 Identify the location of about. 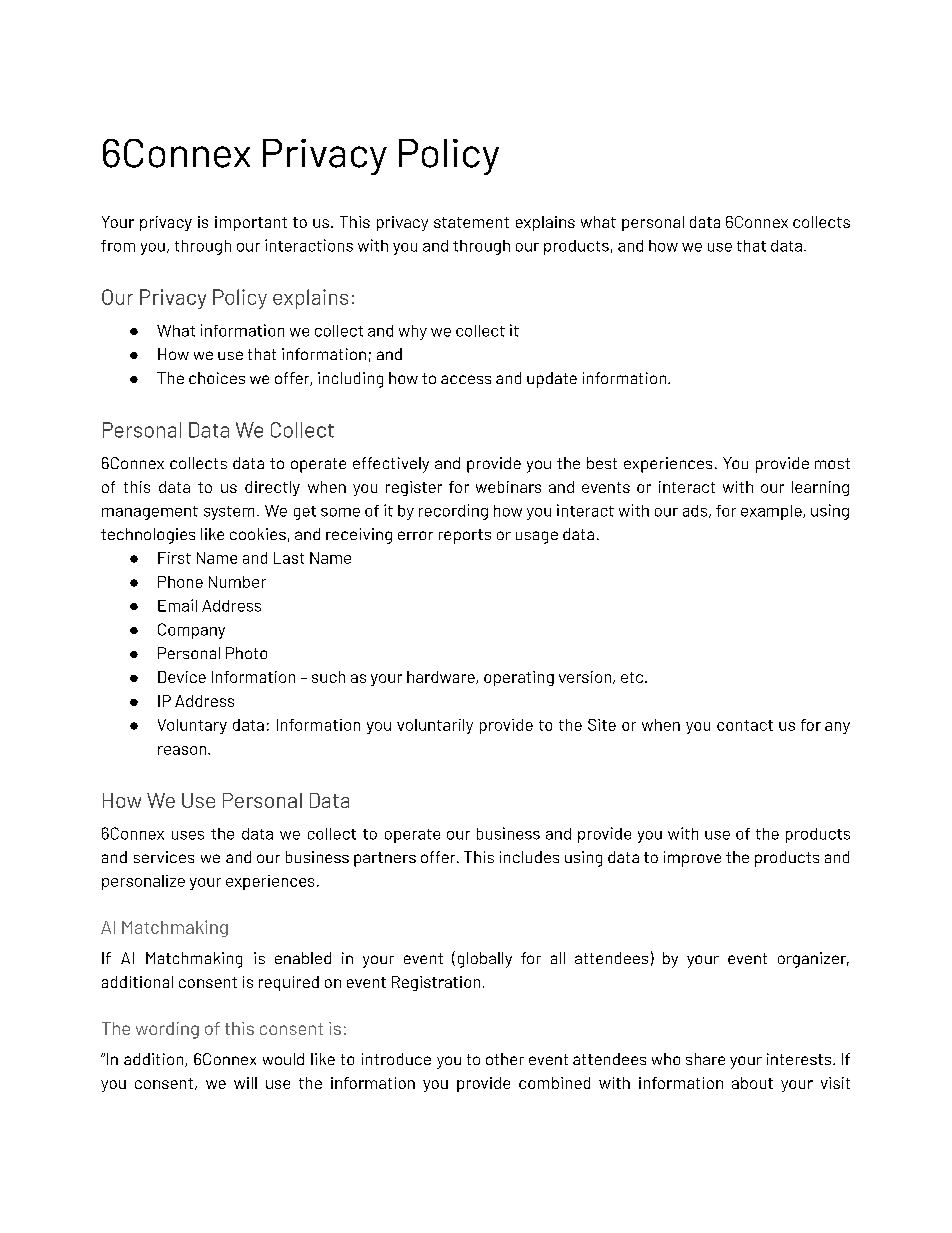
(752, 1083).
